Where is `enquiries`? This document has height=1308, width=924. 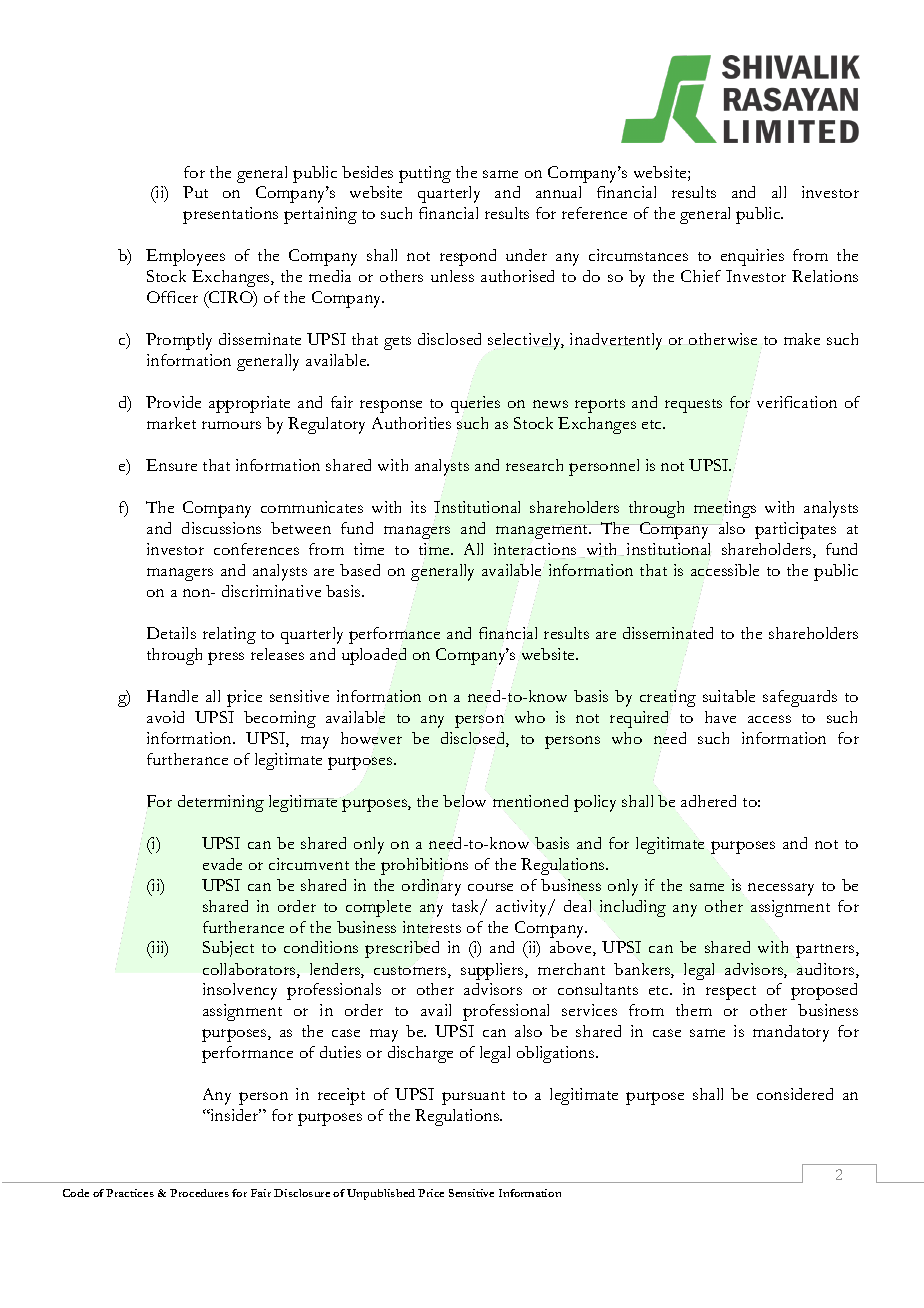 enquiries is located at coordinates (752, 257).
